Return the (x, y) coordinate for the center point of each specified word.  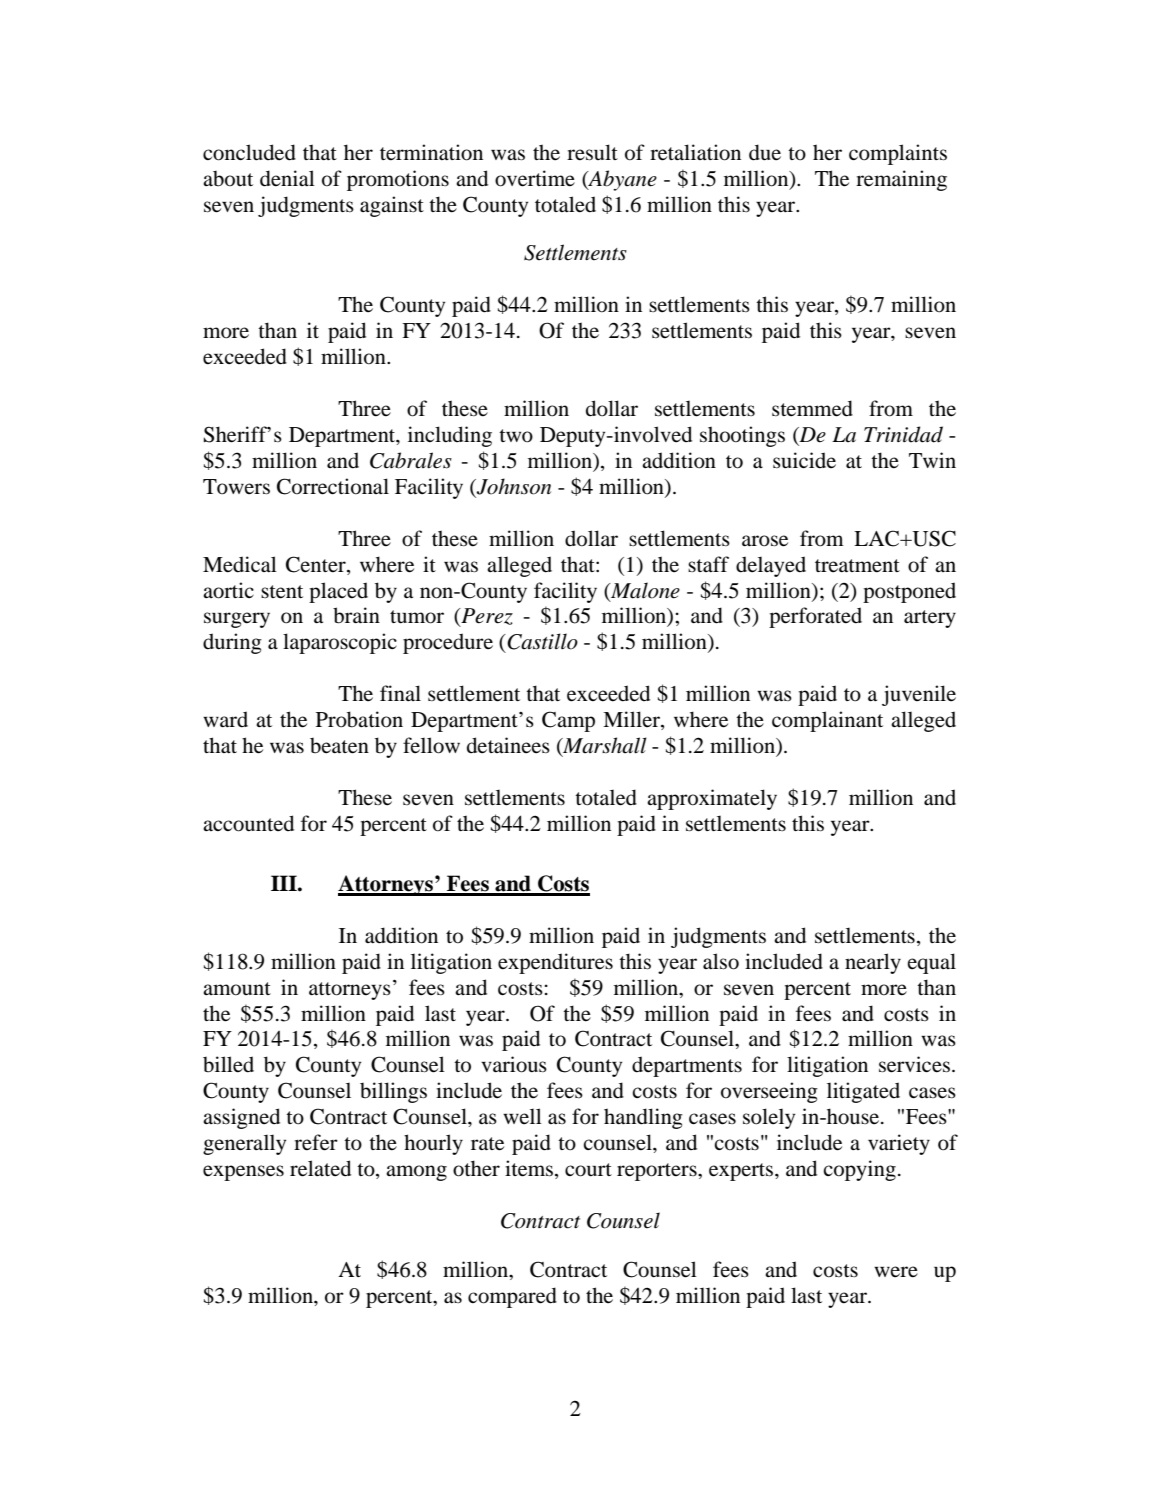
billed (228, 1064)
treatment (857, 566)
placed (338, 592)
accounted (248, 823)
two (516, 436)
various (514, 1064)
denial (287, 178)
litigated (863, 1092)
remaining (901, 180)
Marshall (604, 746)
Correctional (333, 486)
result (592, 152)
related (320, 1168)
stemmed (812, 408)
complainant (827, 721)
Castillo (541, 641)
